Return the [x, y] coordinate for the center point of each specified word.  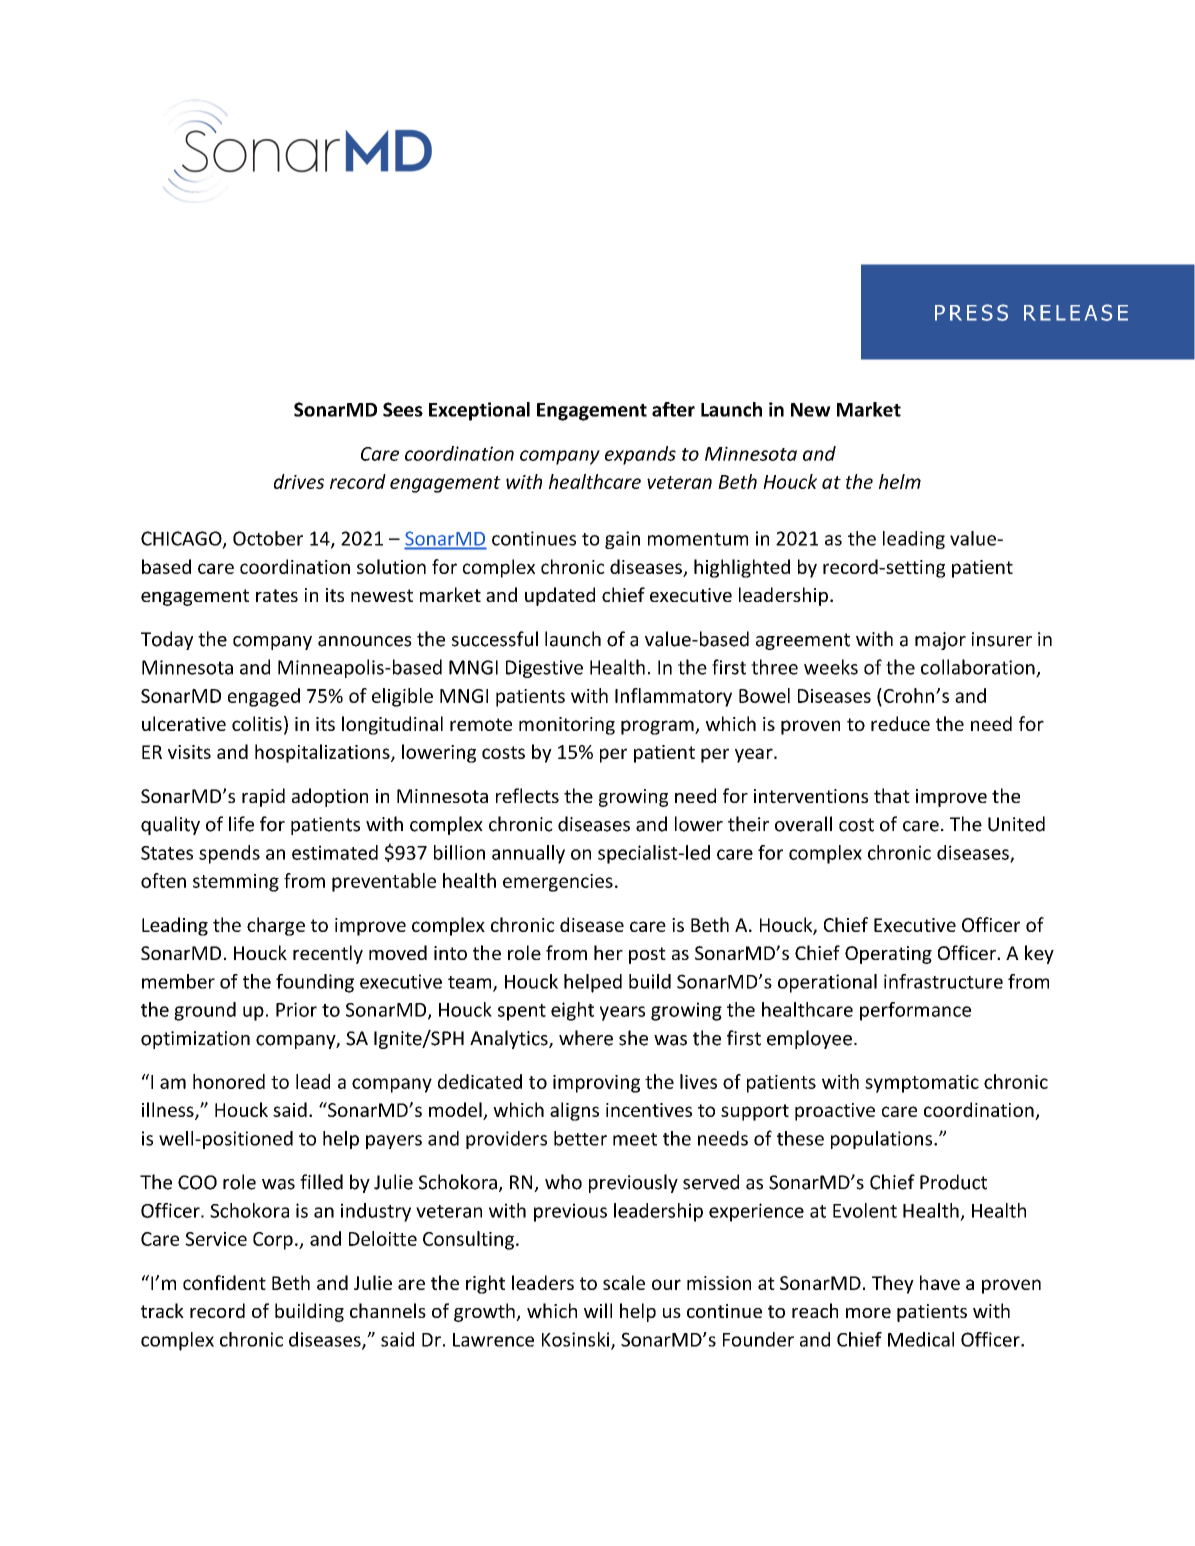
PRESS [971, 312]
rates [277, 595]
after [673, 409]
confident [224, 1282]
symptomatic [922, 1084]
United [1016, 824]
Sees [403, 409]
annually [528, 854]
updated [560, 596]
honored [229, 1081]
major [940, 641]
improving [596, 1084]
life [241, 824]
